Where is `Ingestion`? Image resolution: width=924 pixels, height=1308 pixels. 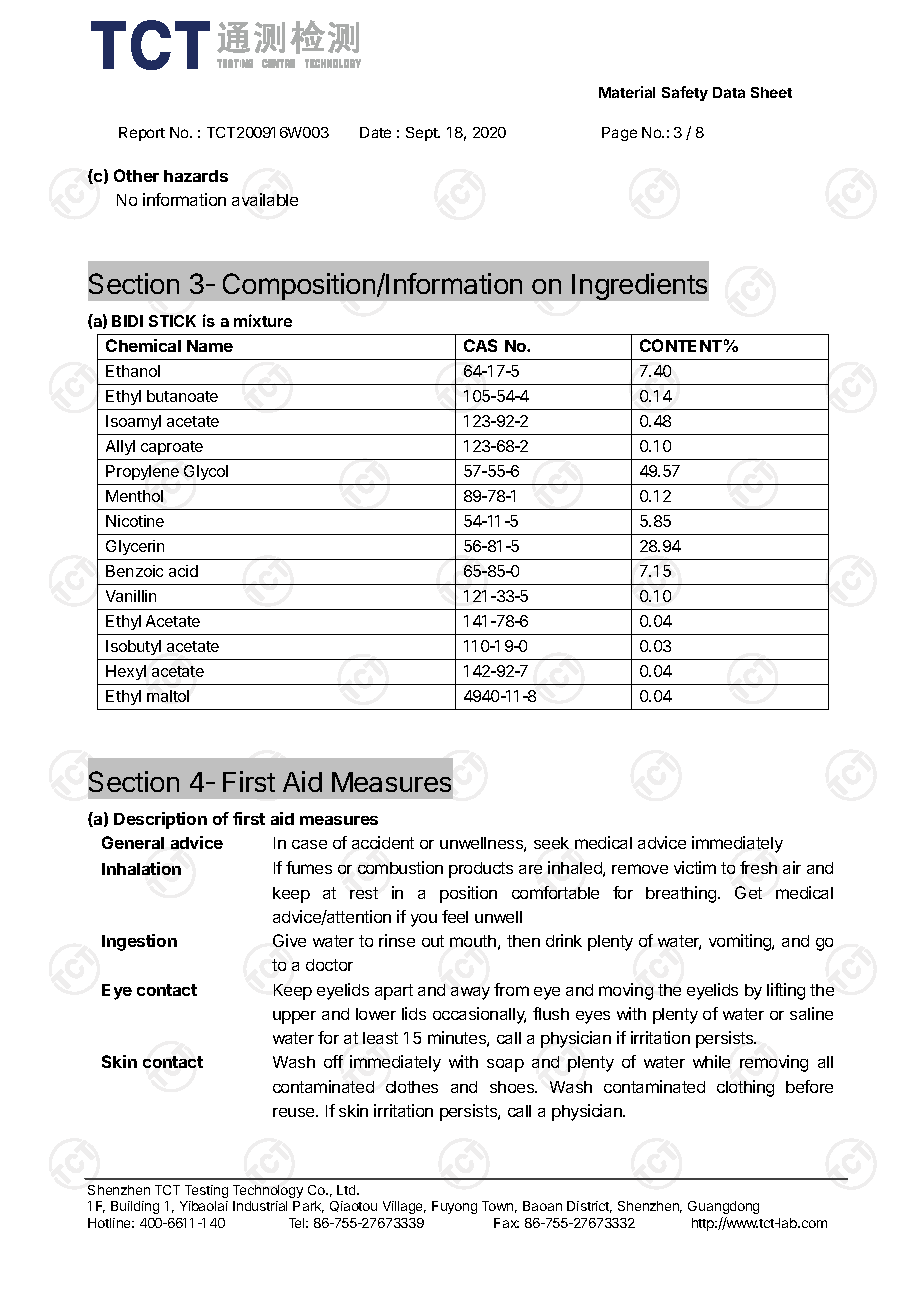
Ingestion is located at coordinates (139, 942).
